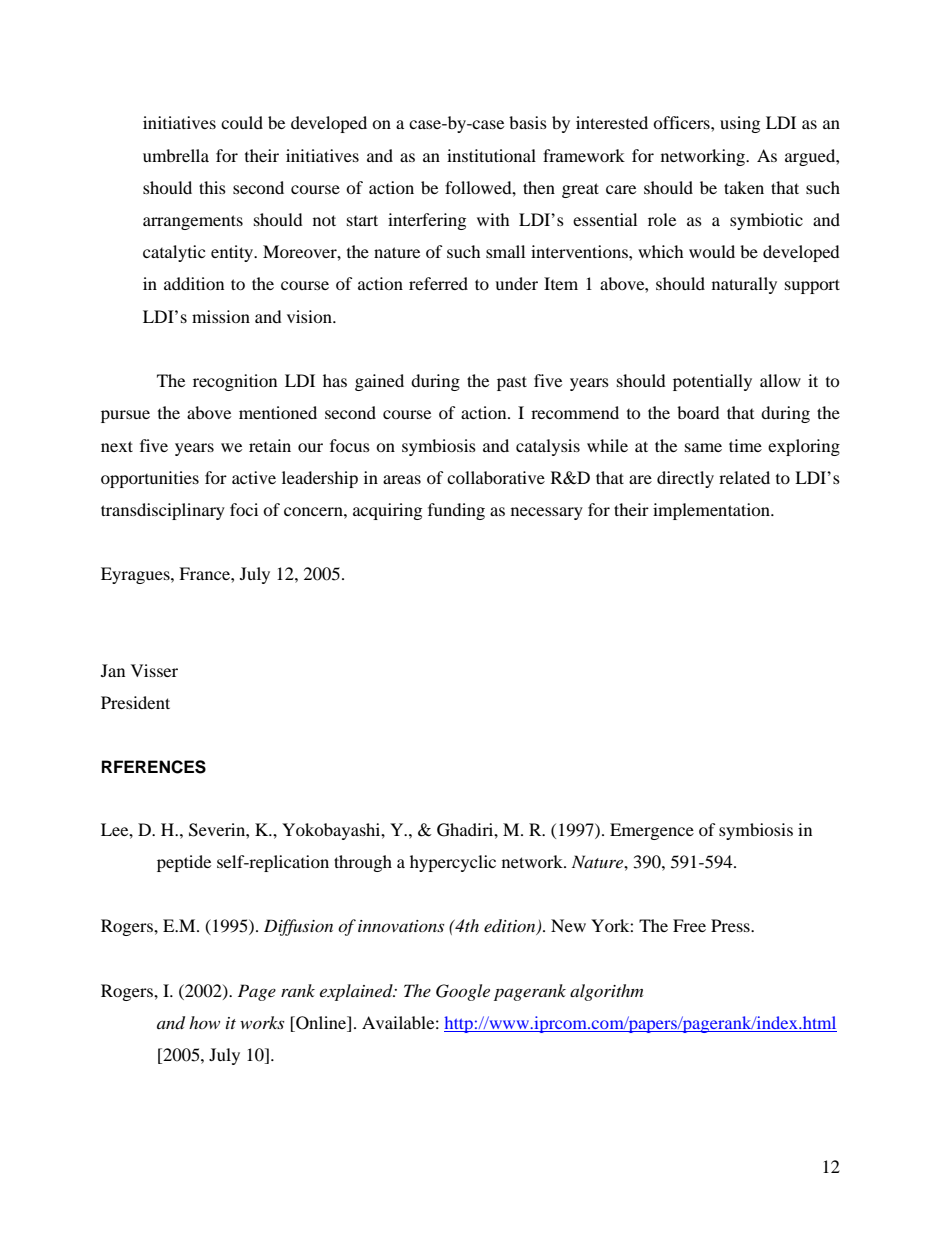 Image resolution: width=952 pixels, height=1233 pixels. Describe the element at coordinates (204, 1022) in the screenshot. I see `how` at that location.
